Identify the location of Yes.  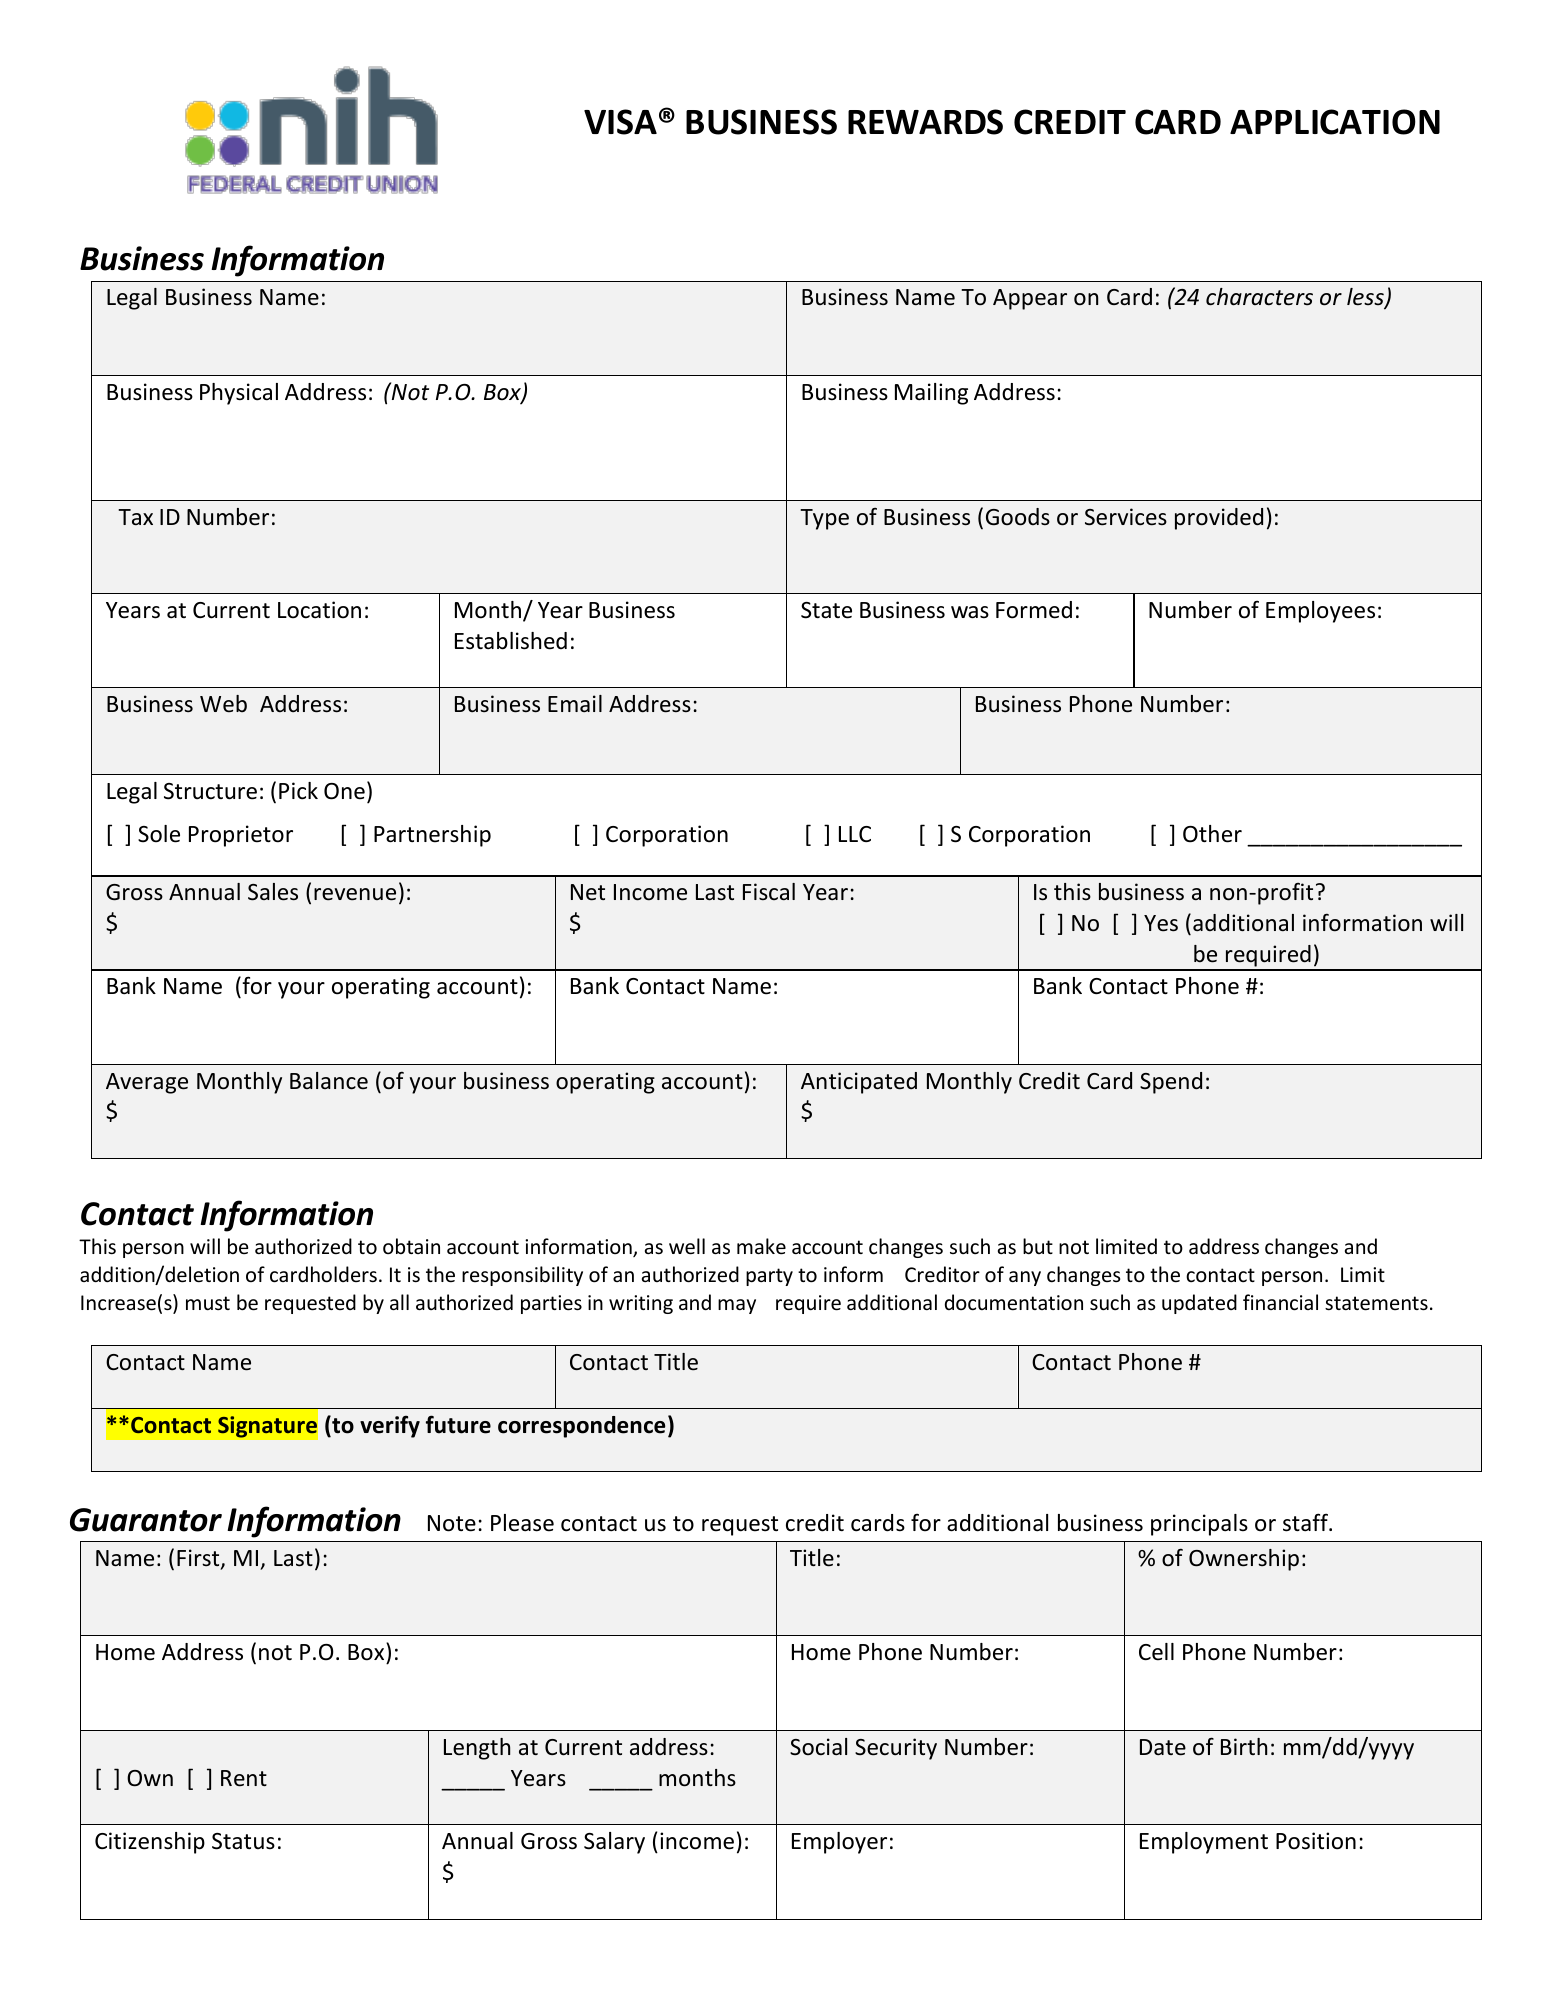
(1161, 923).
